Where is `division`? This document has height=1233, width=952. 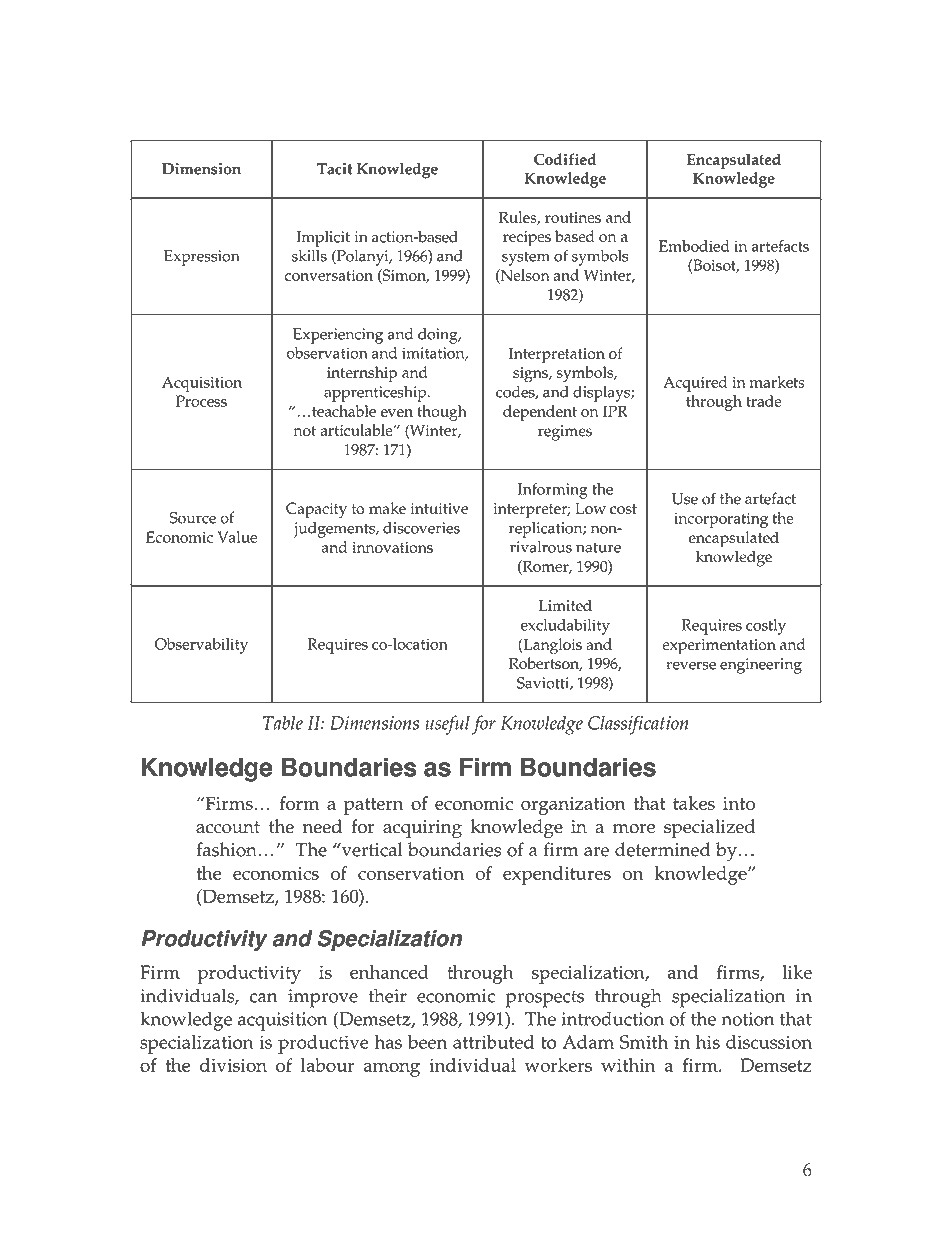
division is located at coordinates (233, 1065).
